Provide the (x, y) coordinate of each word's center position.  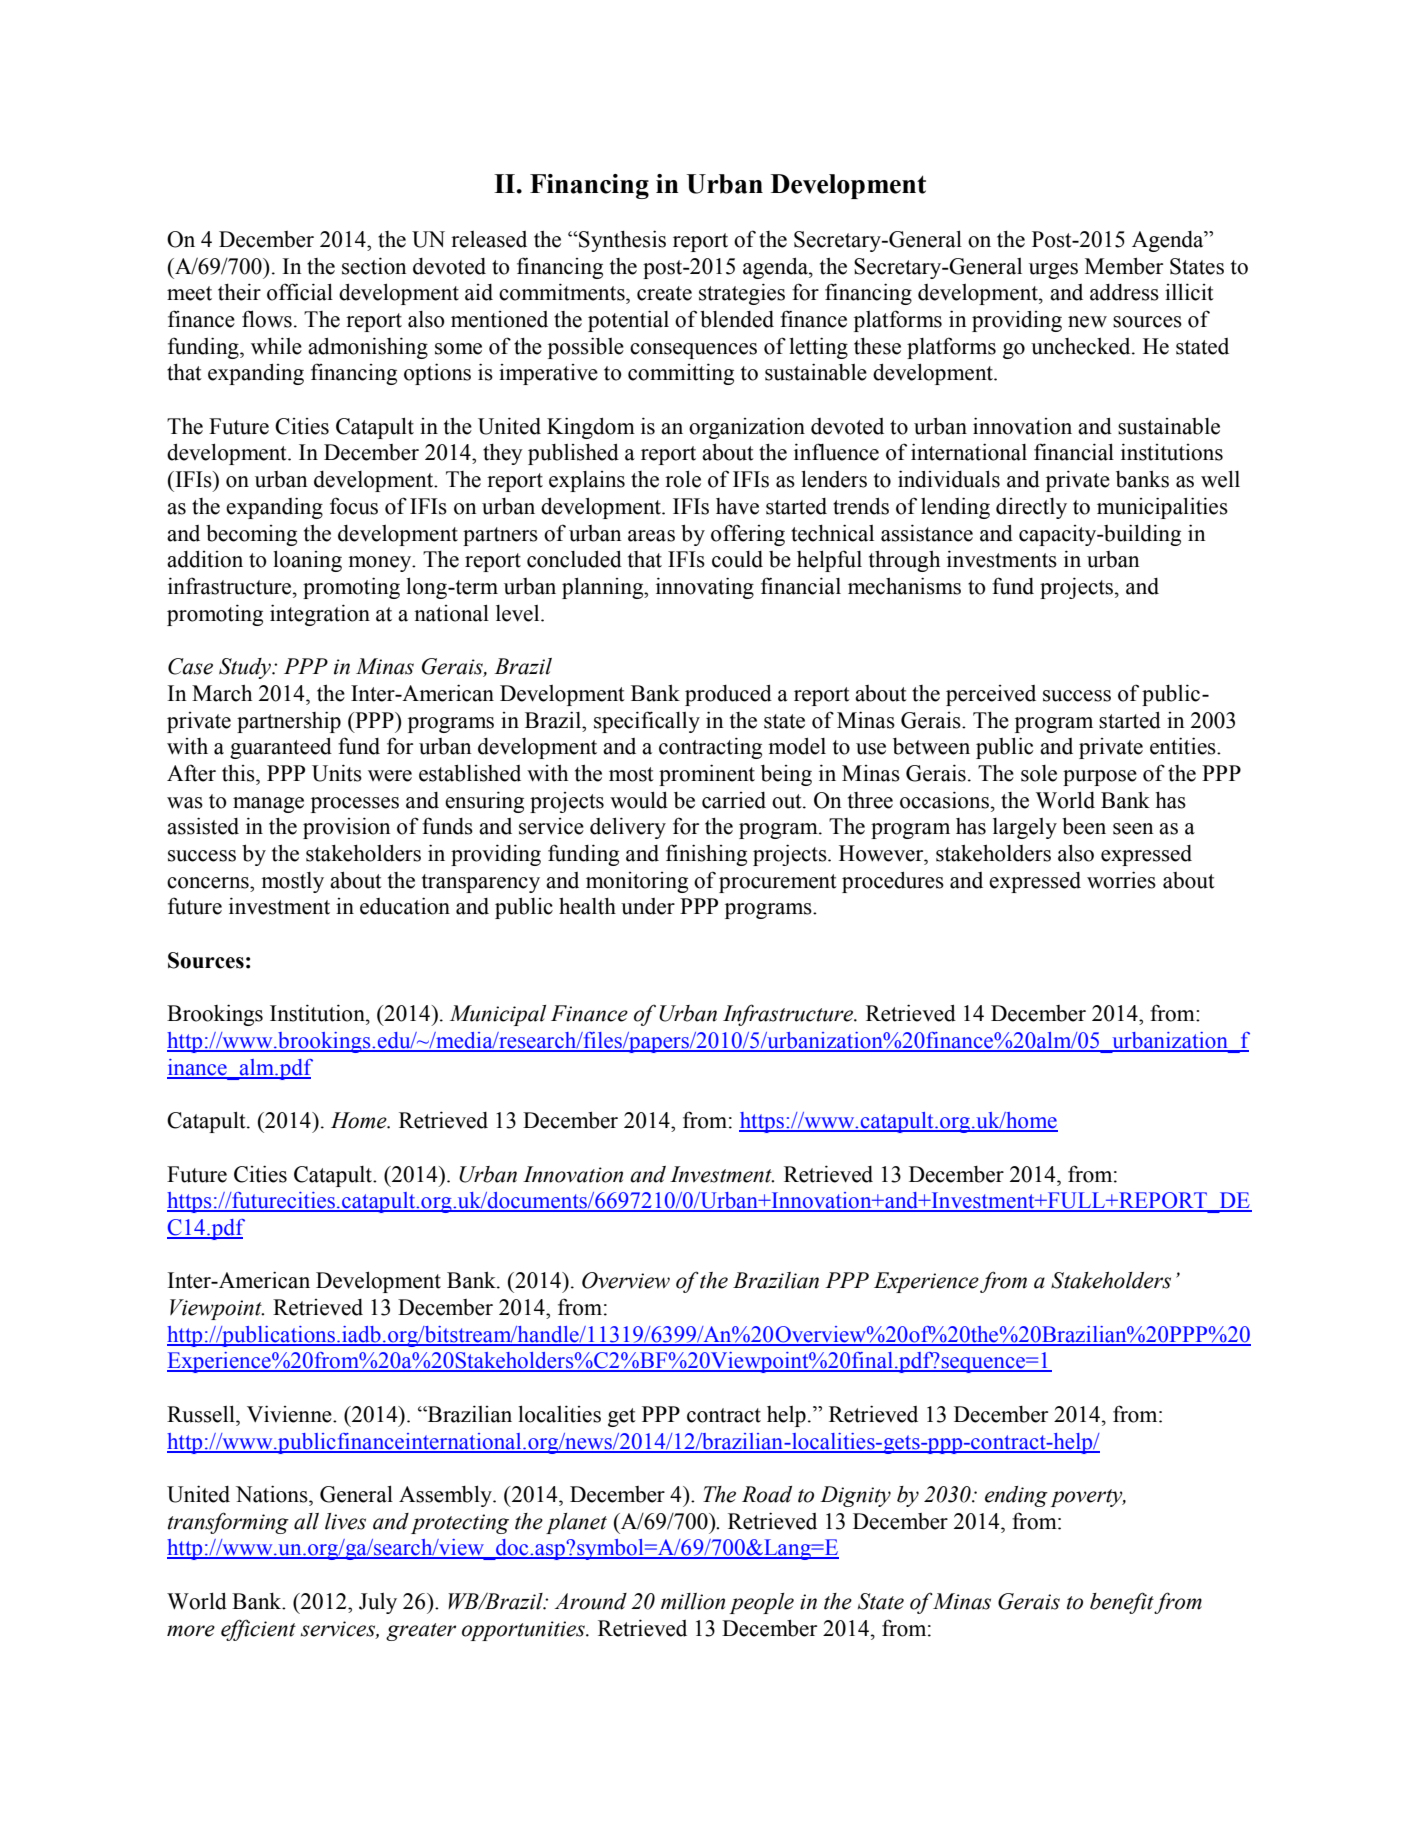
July (378, 1603)
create (664, 293)
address (1124, 292)
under (648, 906)
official (300, 292)
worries (1121, 880)
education (405, 906)
